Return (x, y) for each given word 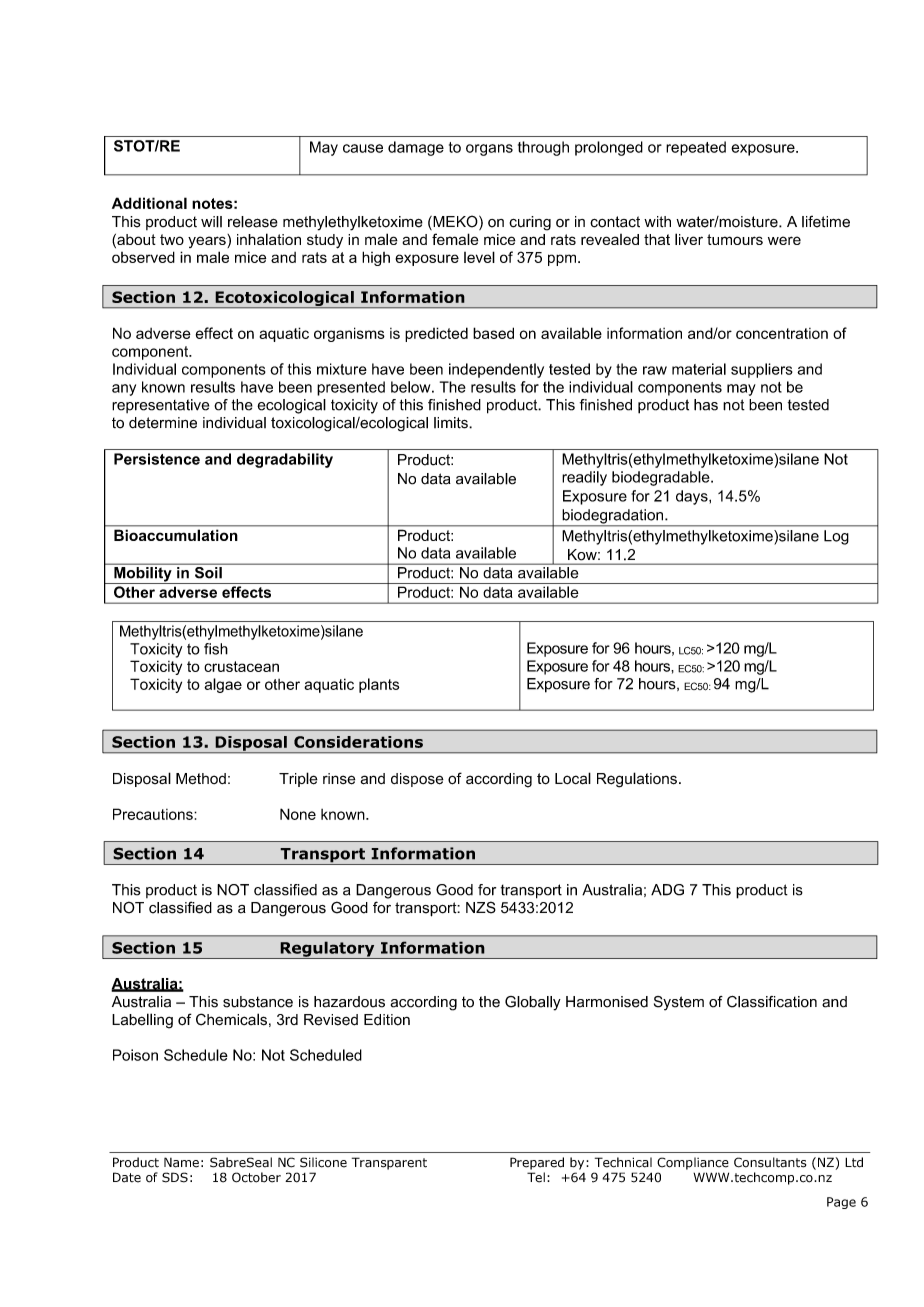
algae (223, 685)
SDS (175, 1177)
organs (489, 150)
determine (163, 423)
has (706, 405)
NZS (481, 907)
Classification (772, 1002)
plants (379, 685)
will (211, 222)
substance (258, 1002)
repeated (696, 148)
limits (452, 423)
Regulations (637, 780)
